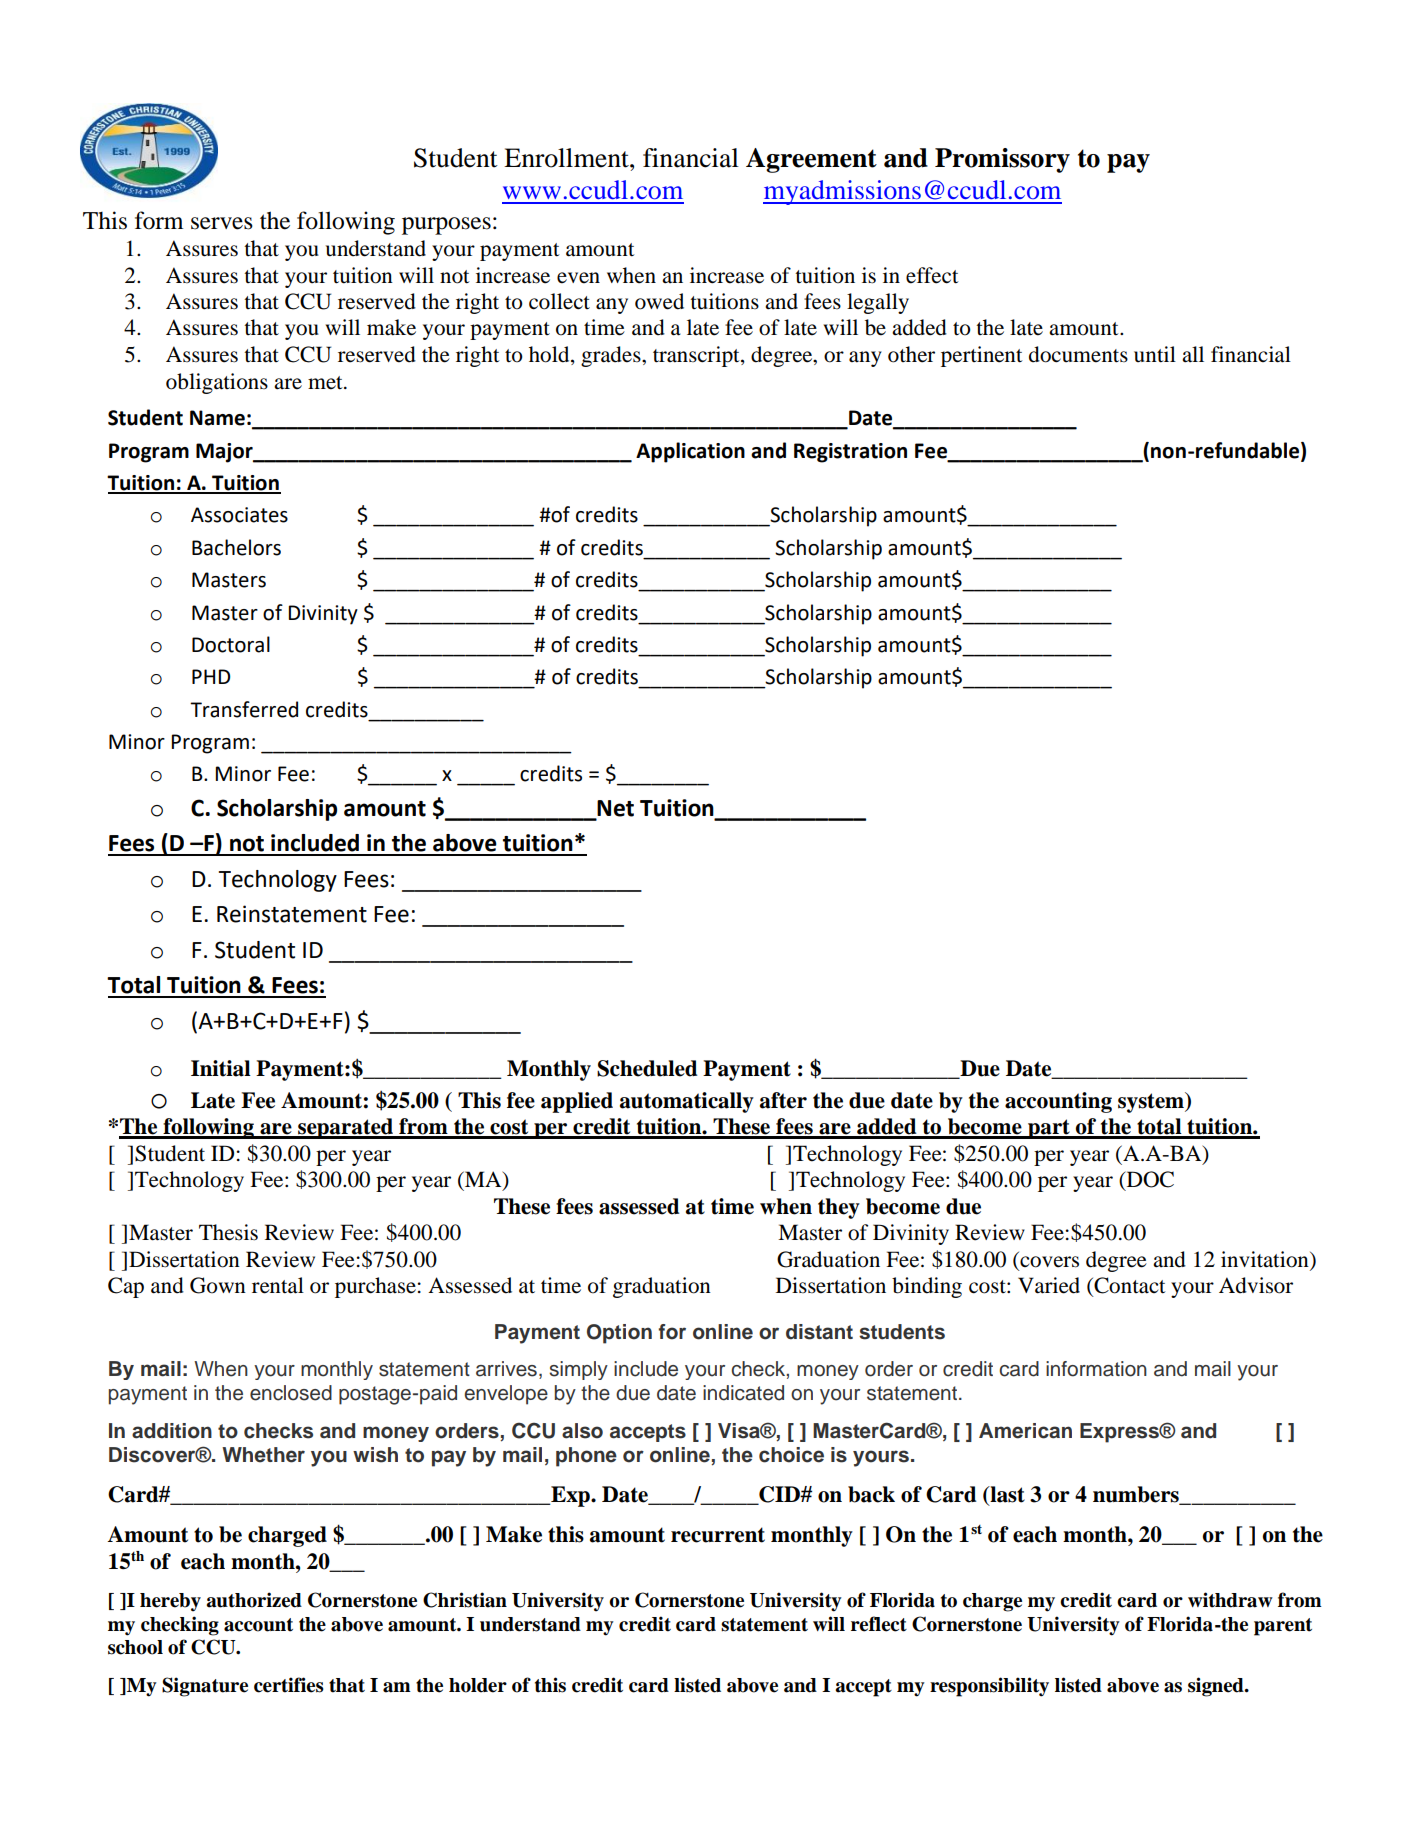  I want to click on Promissory, so click(1002, 160).
